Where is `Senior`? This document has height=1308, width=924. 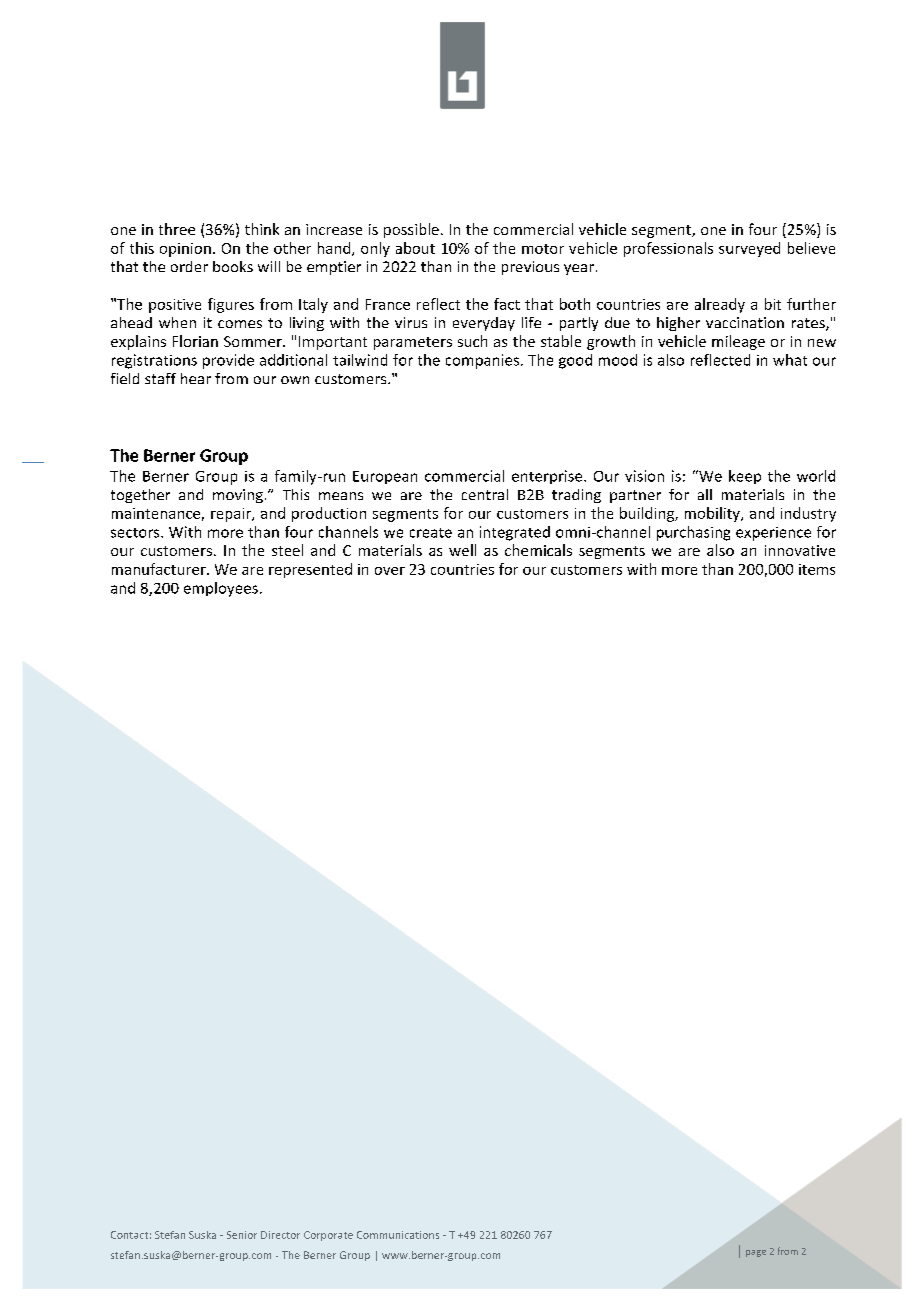 Senior is located at coordinates (242, 1235).
